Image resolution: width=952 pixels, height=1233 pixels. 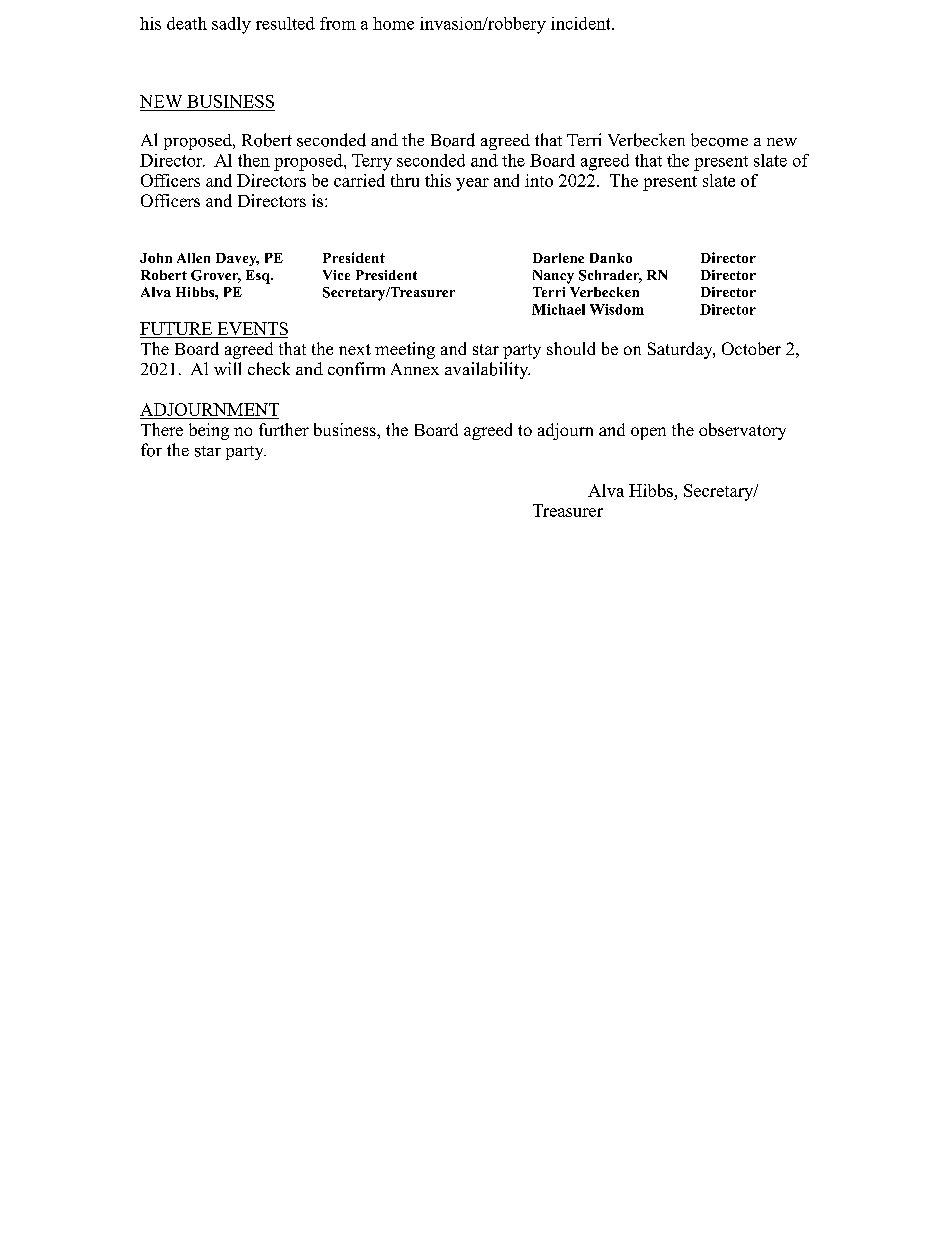 I want to click on Darlene, so click(x=558, y=258).
